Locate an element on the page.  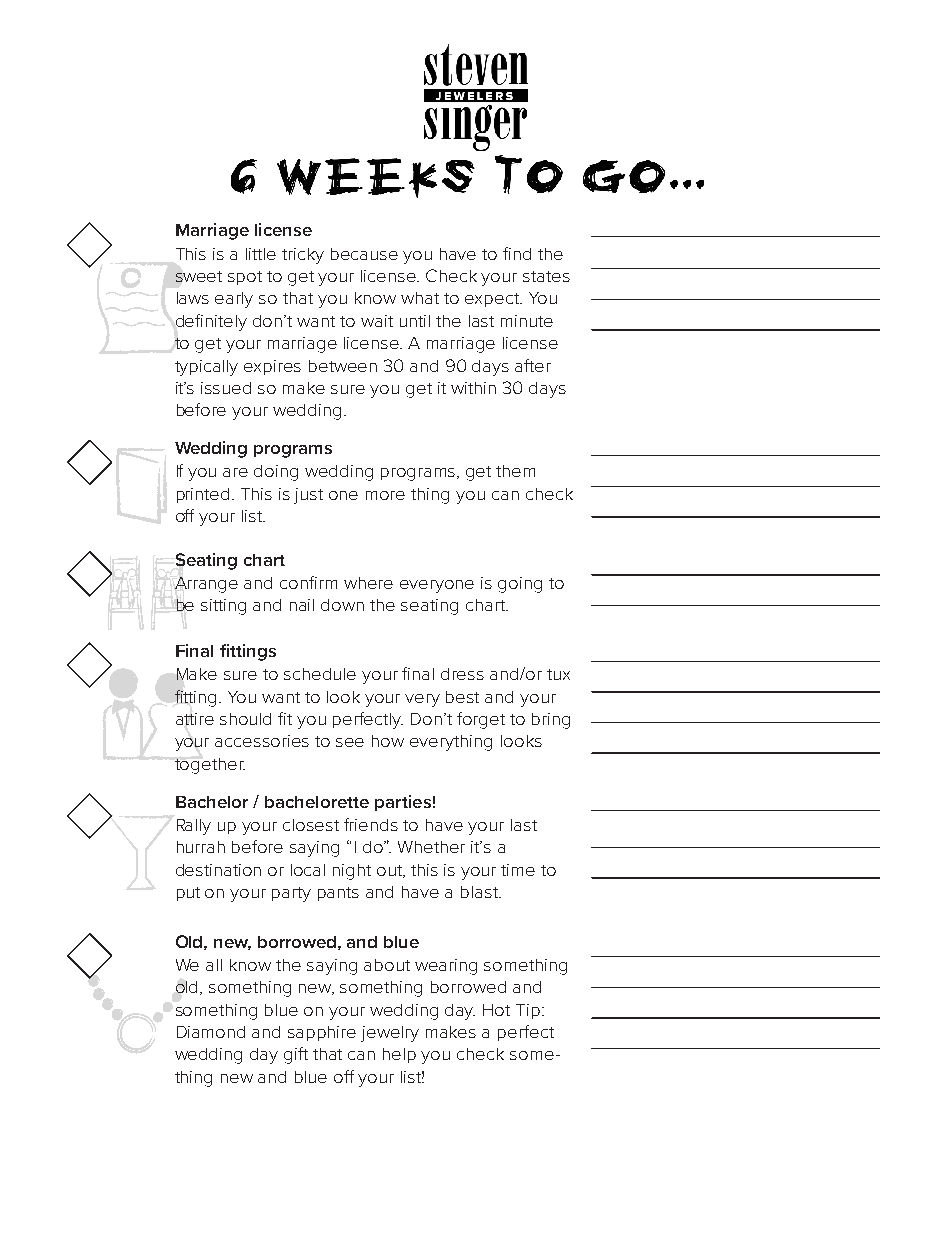
gift is located at coordinates (296, 1055).
